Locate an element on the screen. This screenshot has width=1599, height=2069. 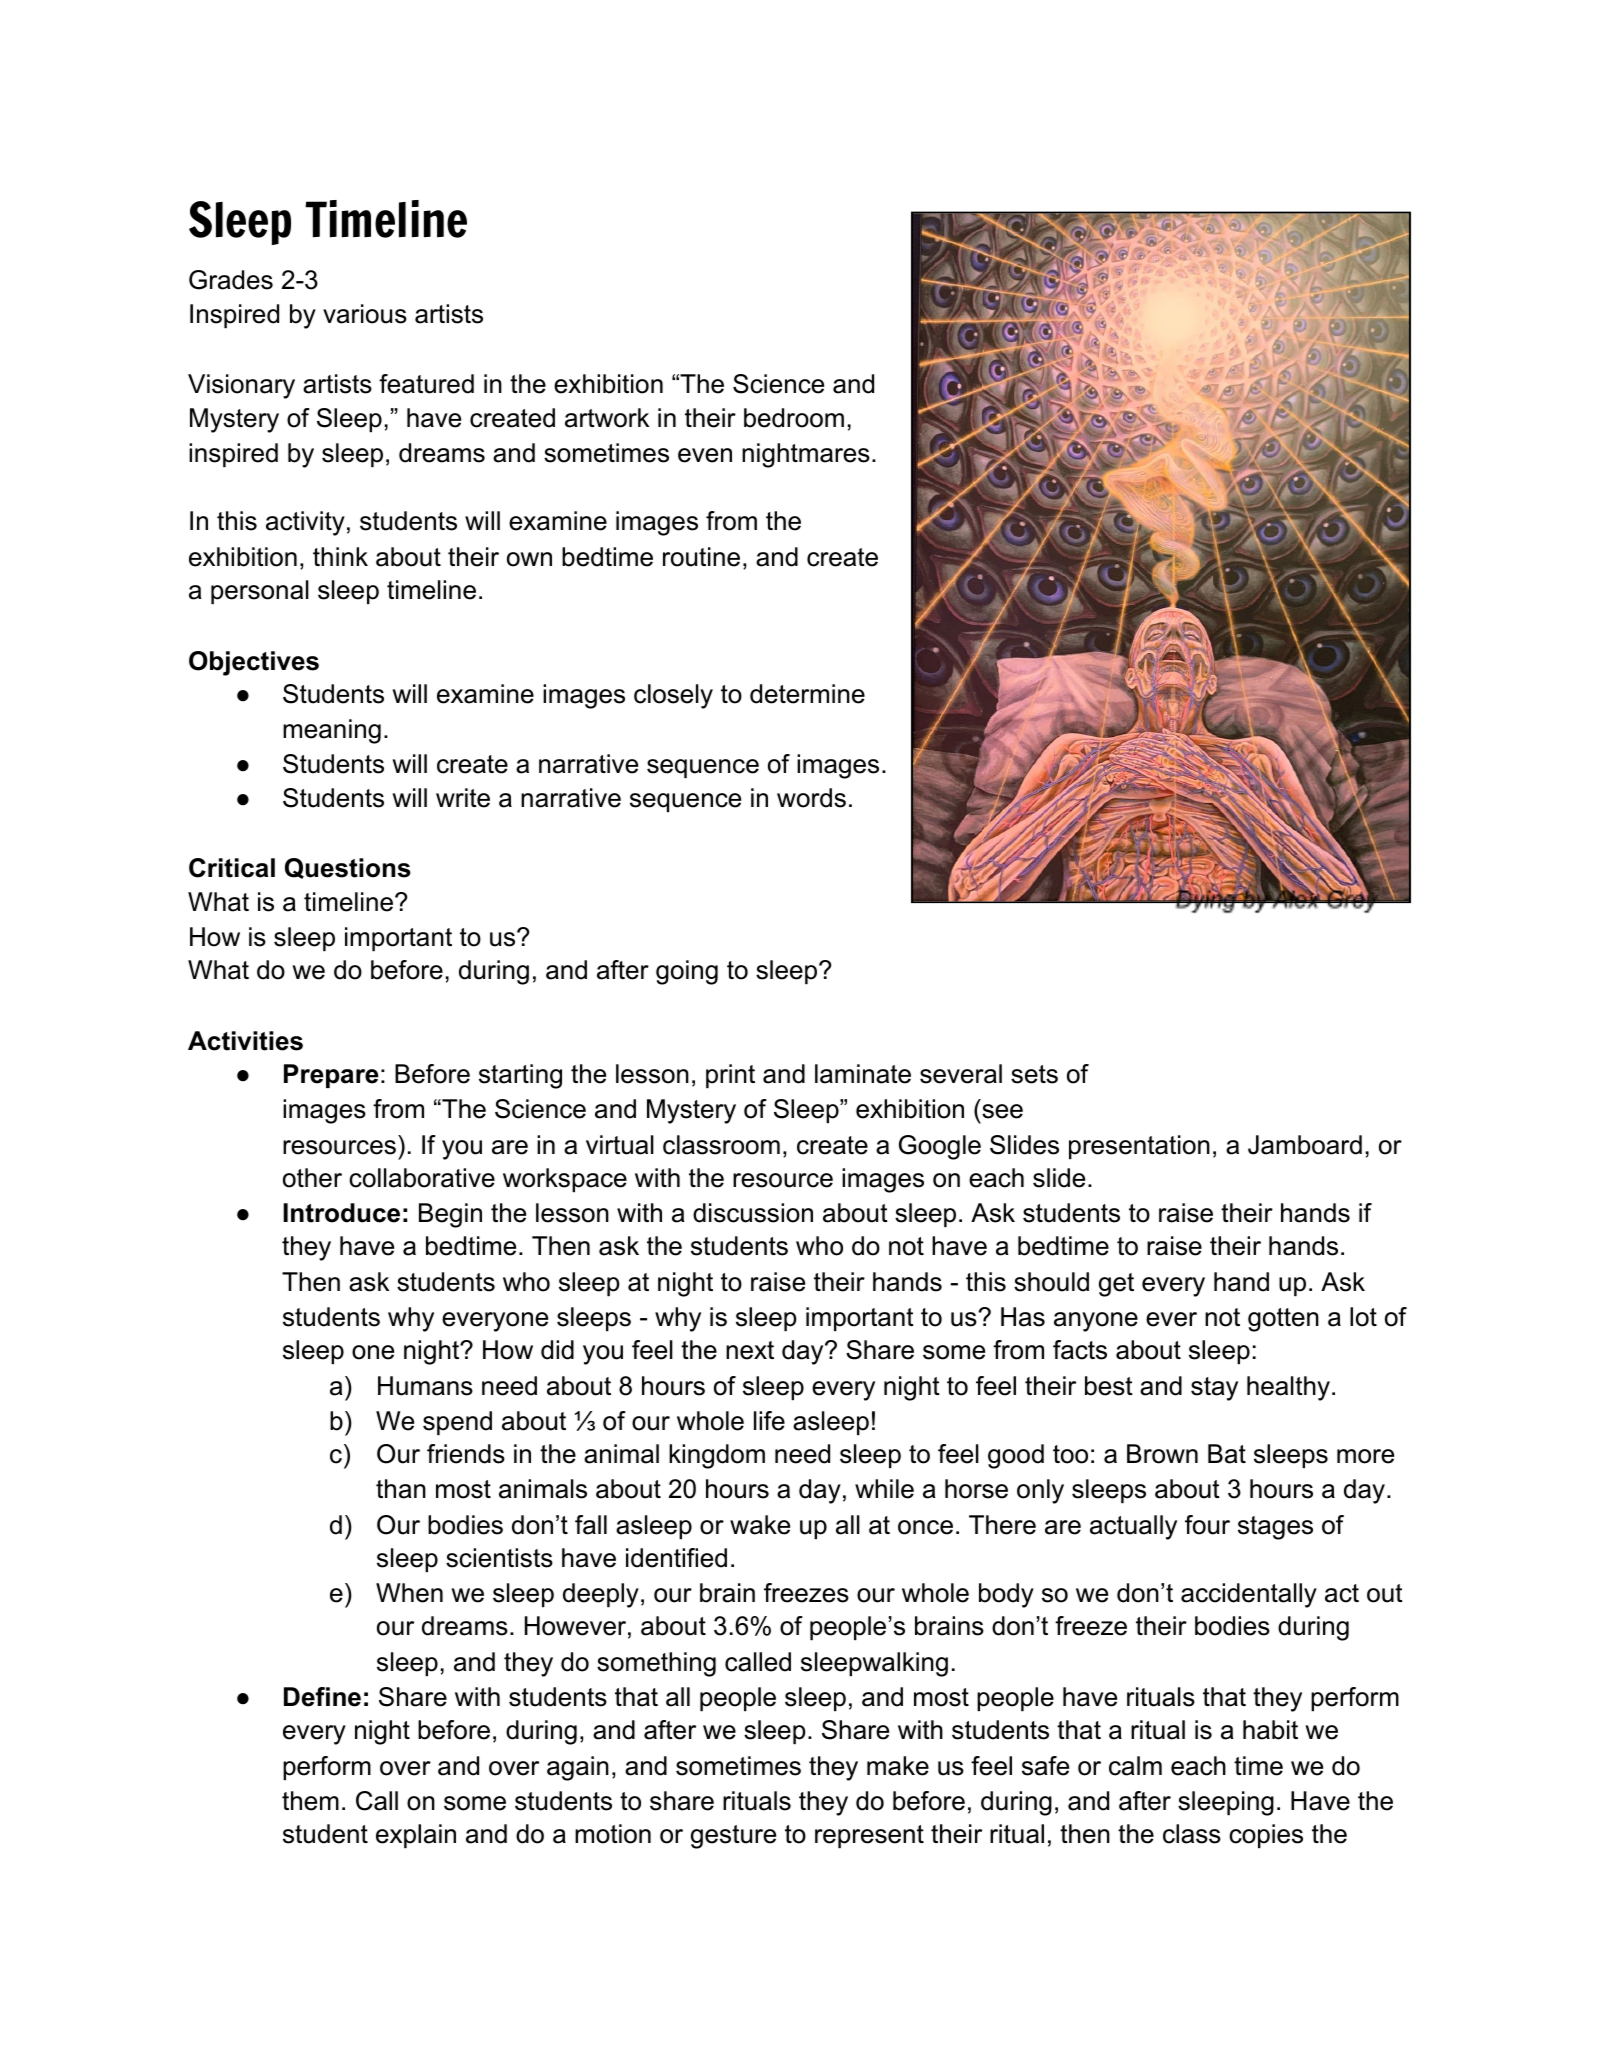
Humans is located at coordinates (425, 1386).
